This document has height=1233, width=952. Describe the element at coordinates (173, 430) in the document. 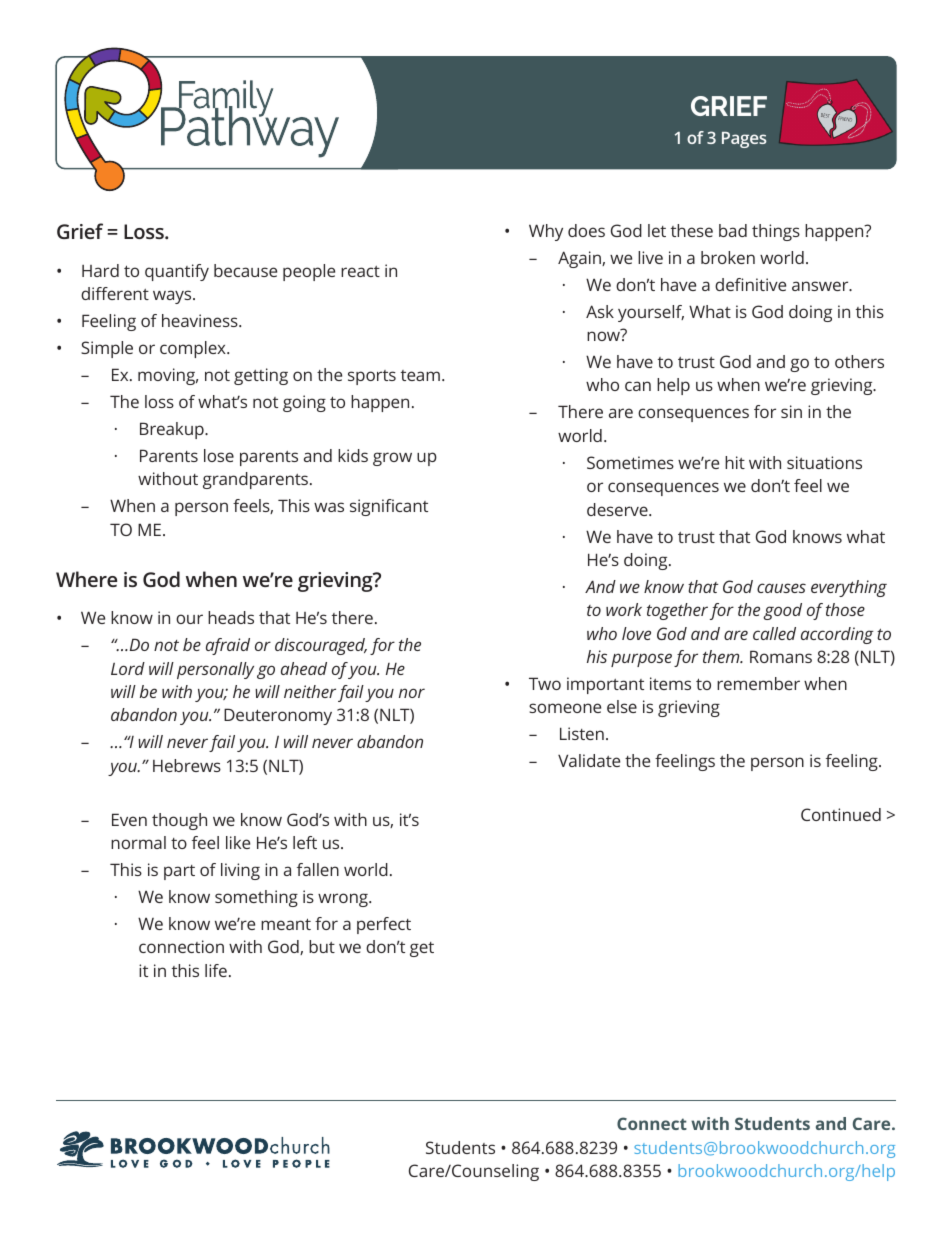

I see `Breakup` at that location.
